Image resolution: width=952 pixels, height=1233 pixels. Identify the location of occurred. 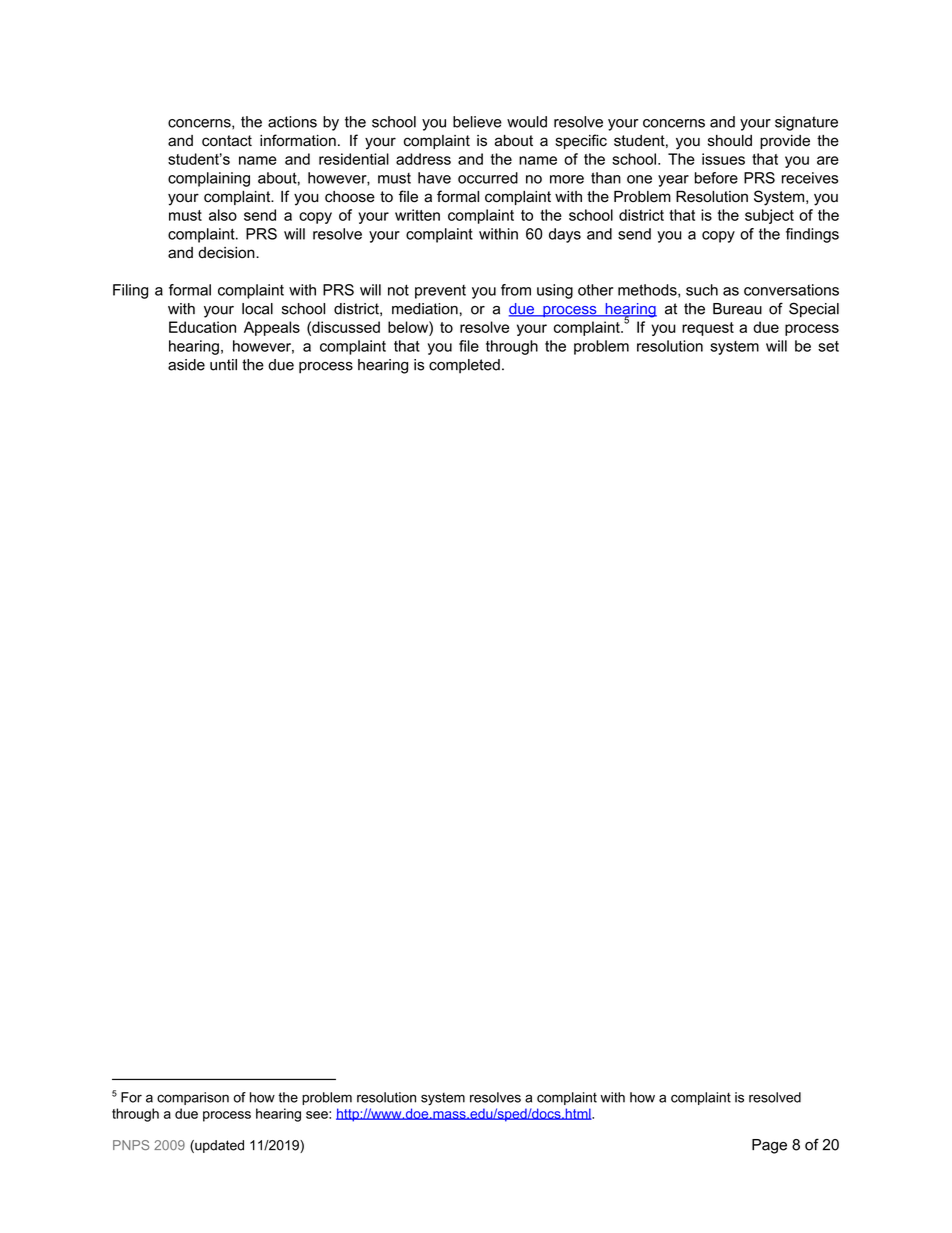
(488, 178).
